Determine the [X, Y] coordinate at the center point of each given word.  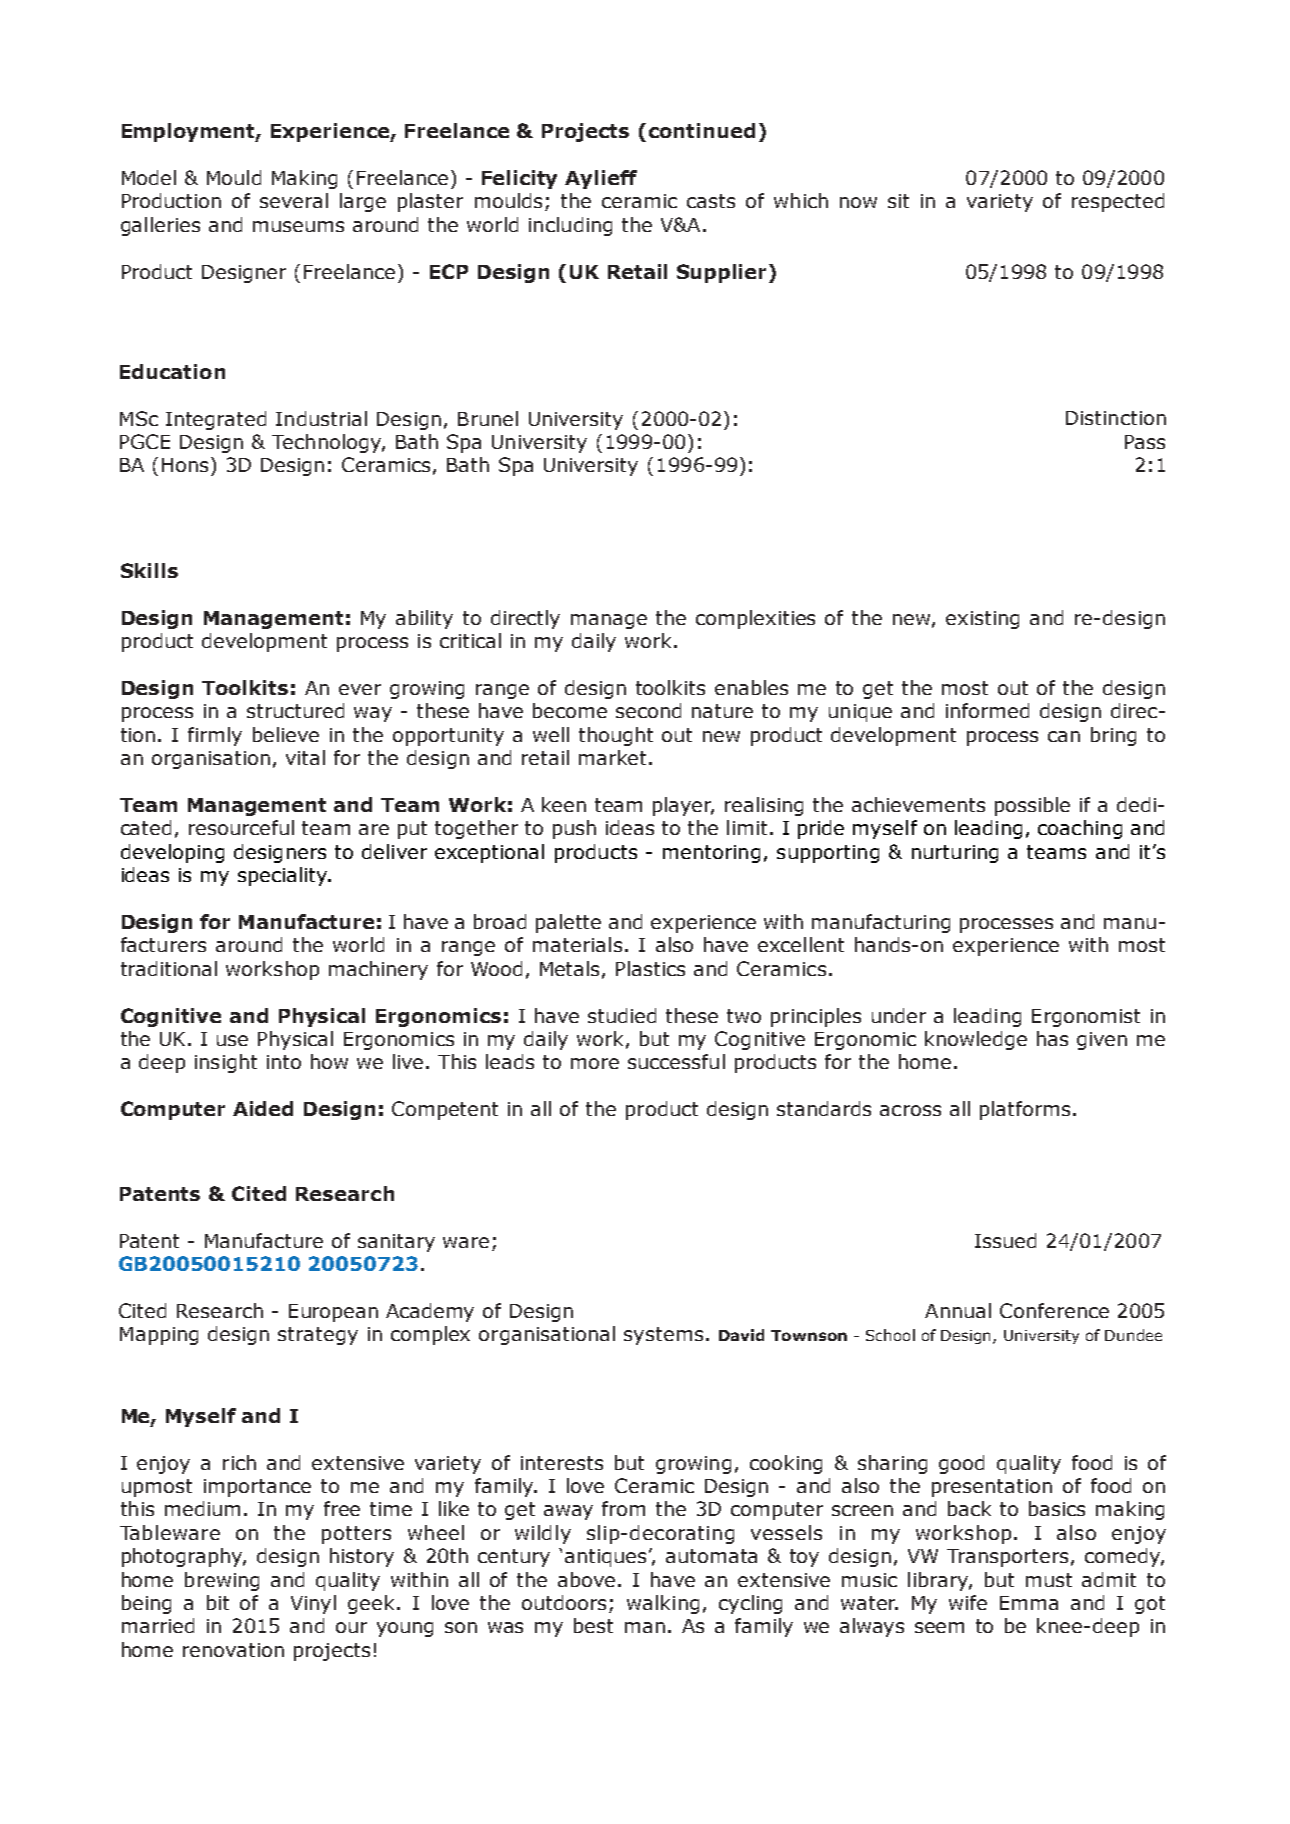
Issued [1005, 1240]
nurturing [955, 854]
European [333, 1313]
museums [298, 226]
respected [1118, 202]
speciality [284, 876]
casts [711, 201]
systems [663, 1336]
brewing [222, 1581]
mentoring [711, 854]
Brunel [488, 418]
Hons [185, 465]
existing [982, 620]
